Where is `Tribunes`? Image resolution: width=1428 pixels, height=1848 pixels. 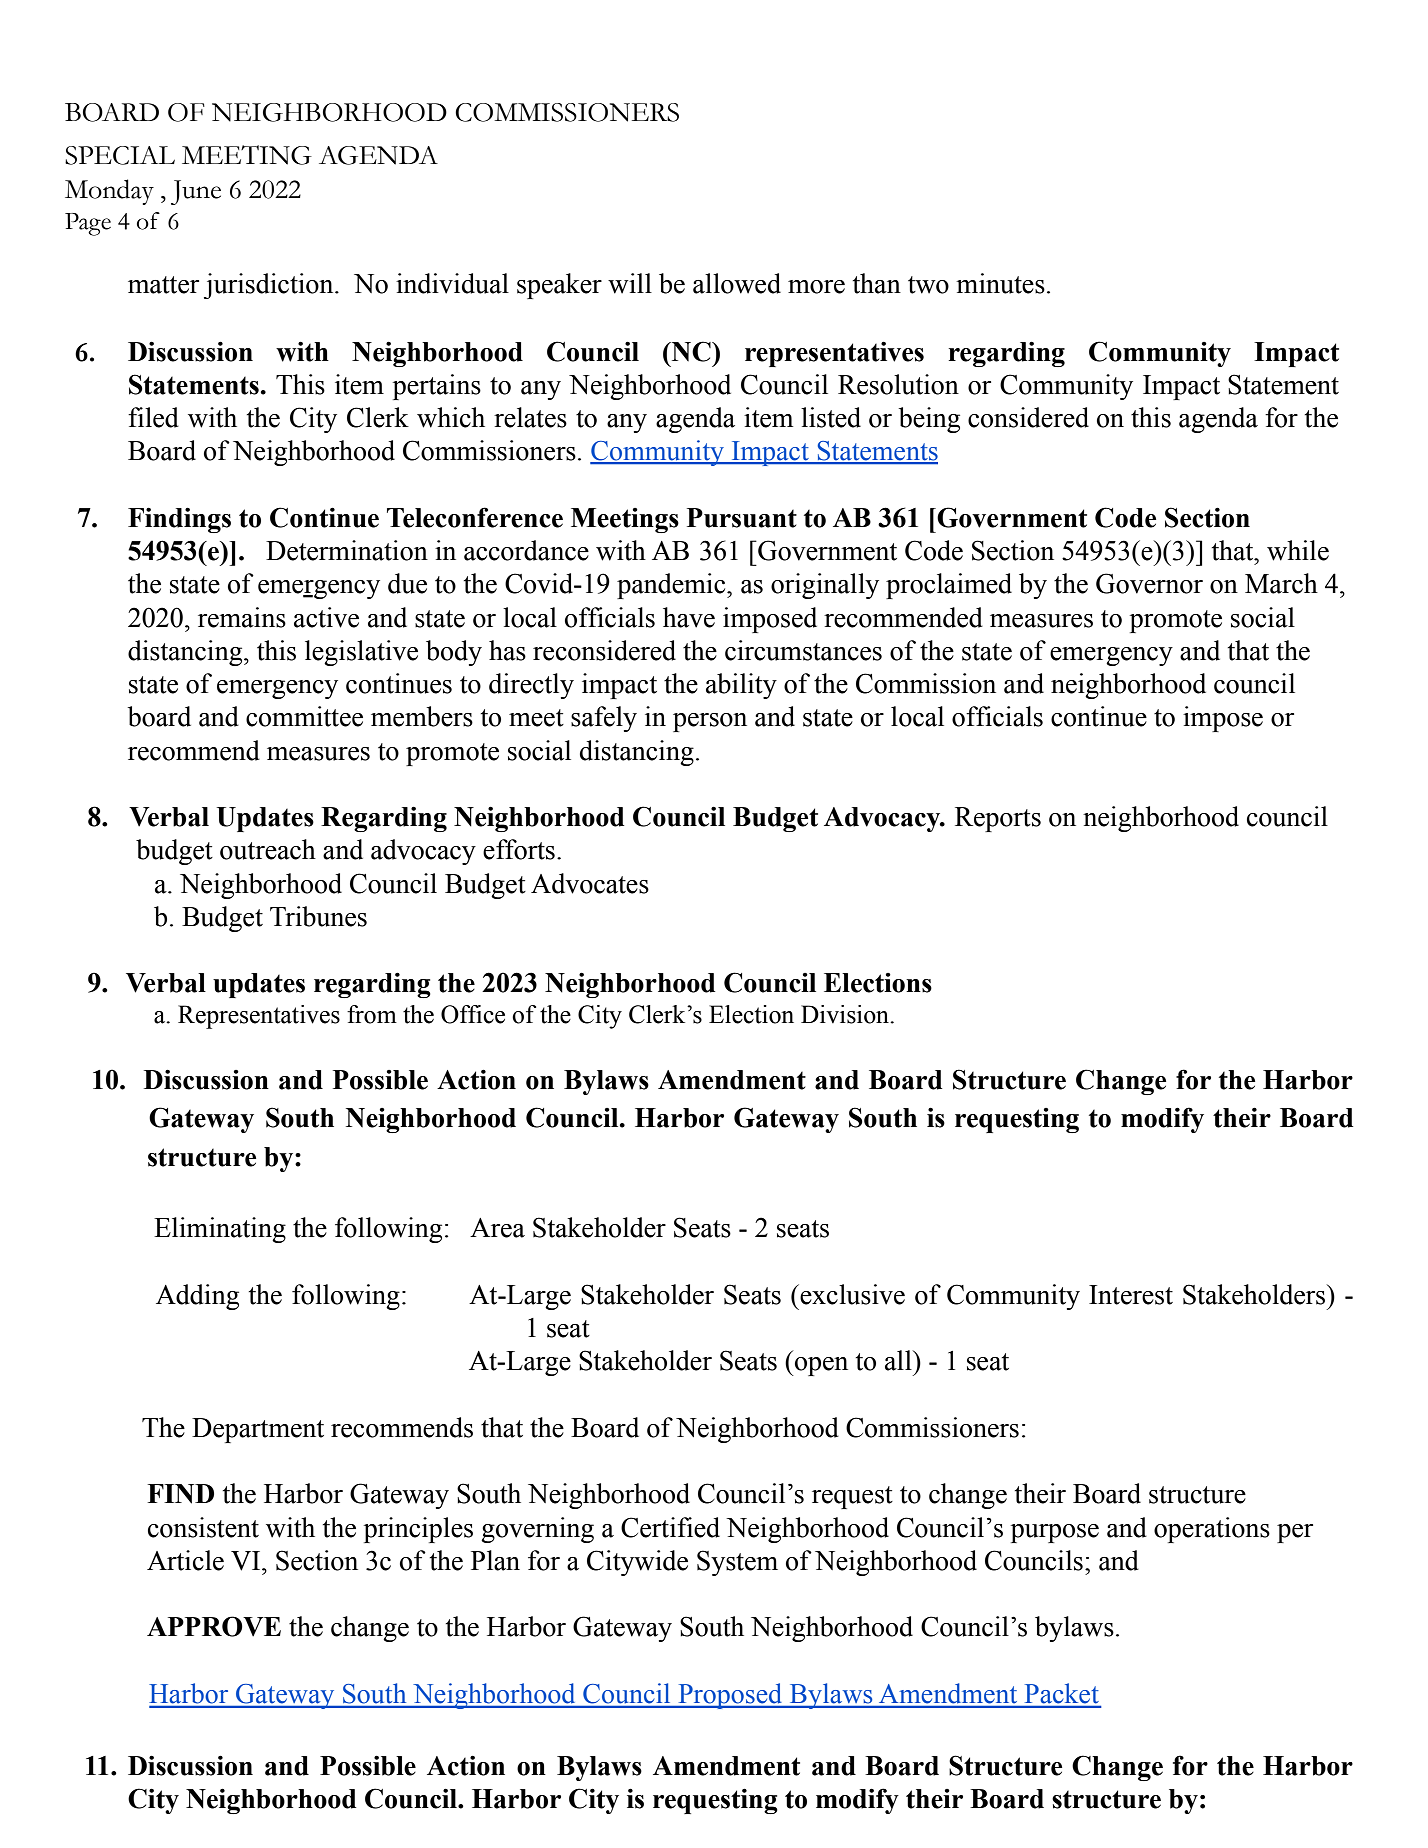
Tribunes is located at coordinates (318, 916).
